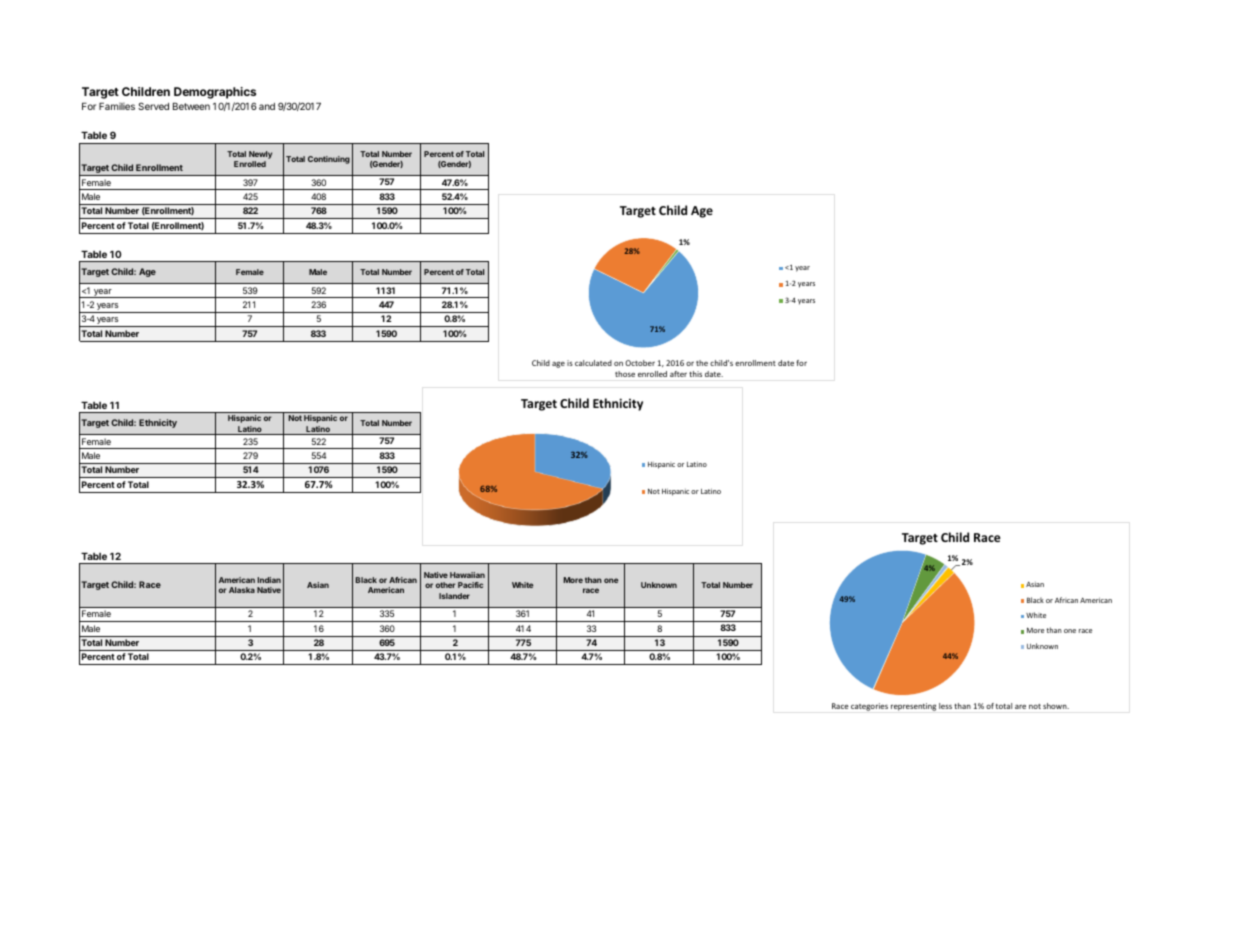  Describe the element at coordinates (467, 575) in the screenshot. I see `Hawaiian` at that location.
